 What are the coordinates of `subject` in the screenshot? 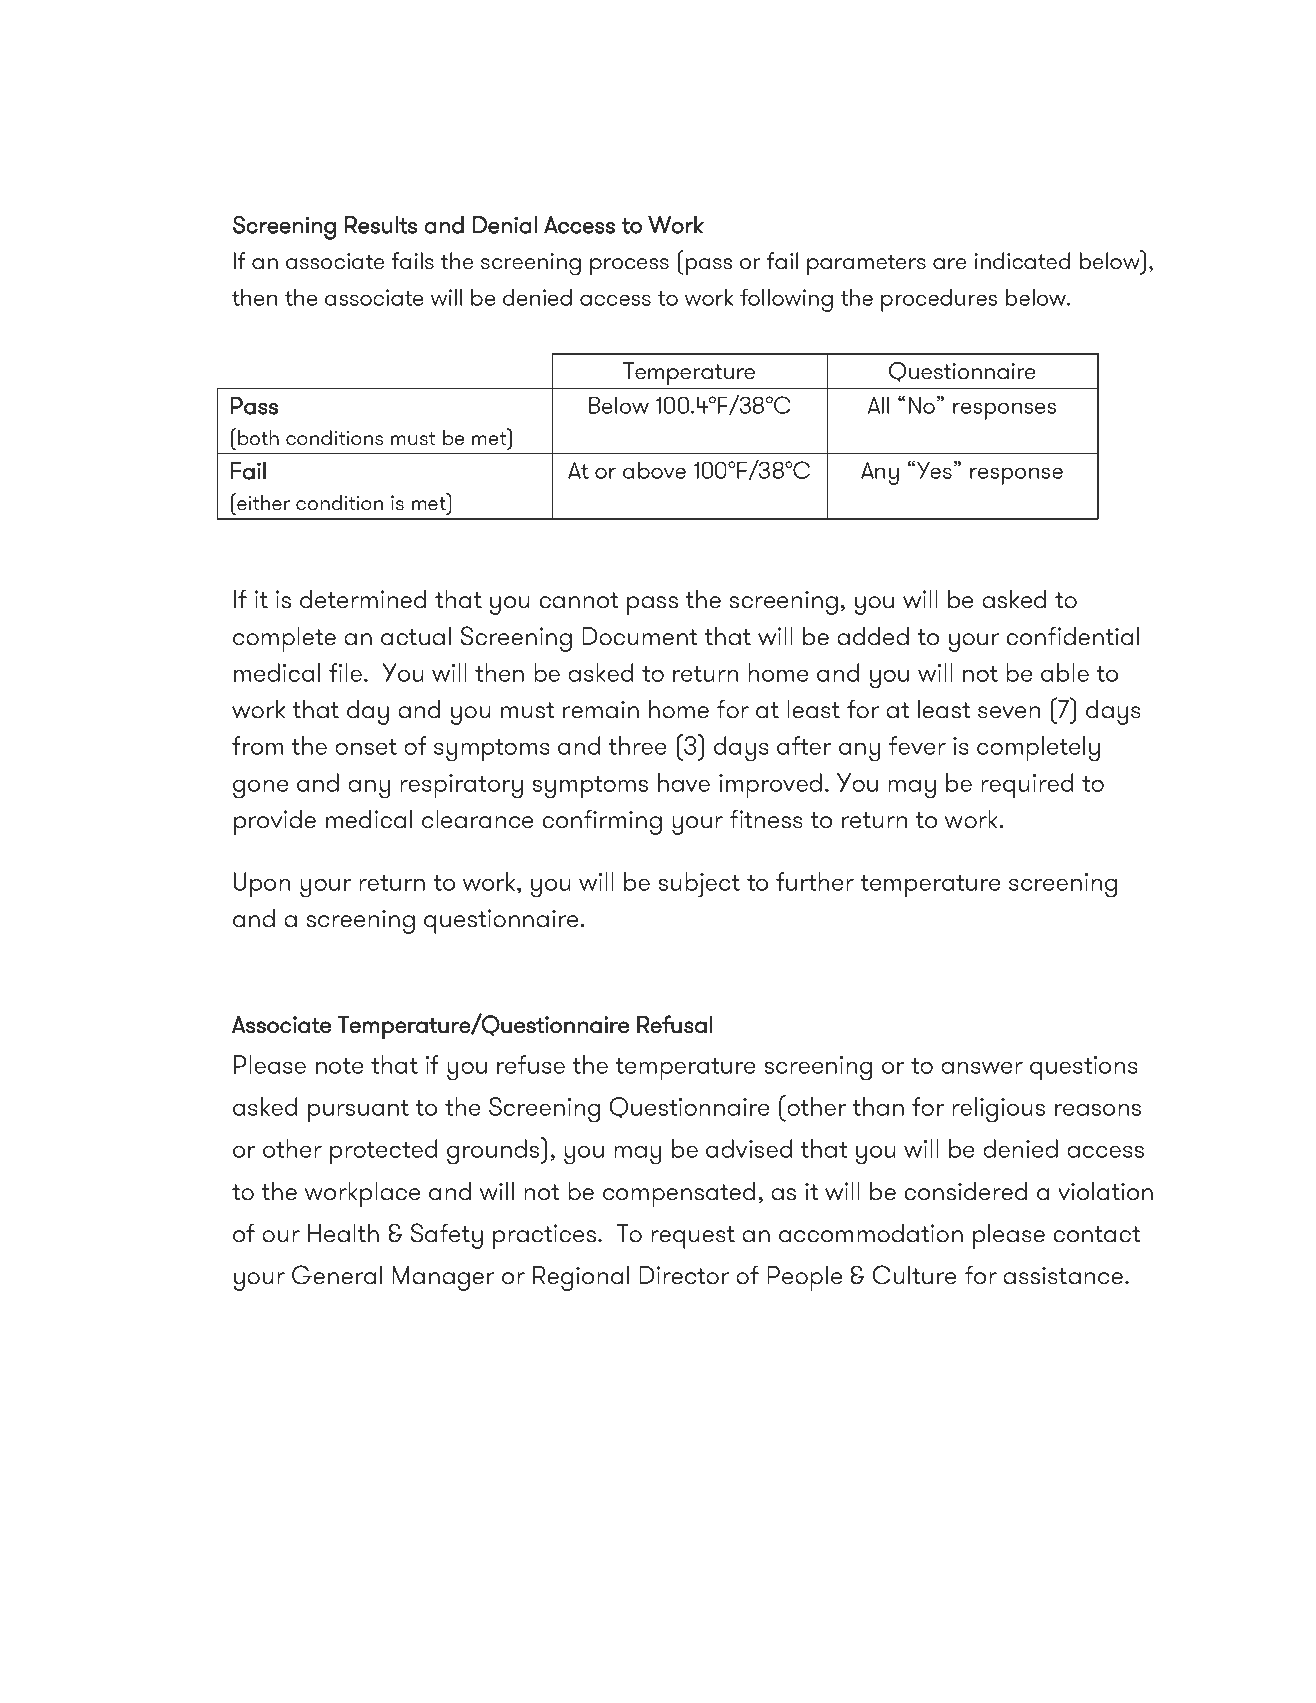 It's located at (699, 885).
